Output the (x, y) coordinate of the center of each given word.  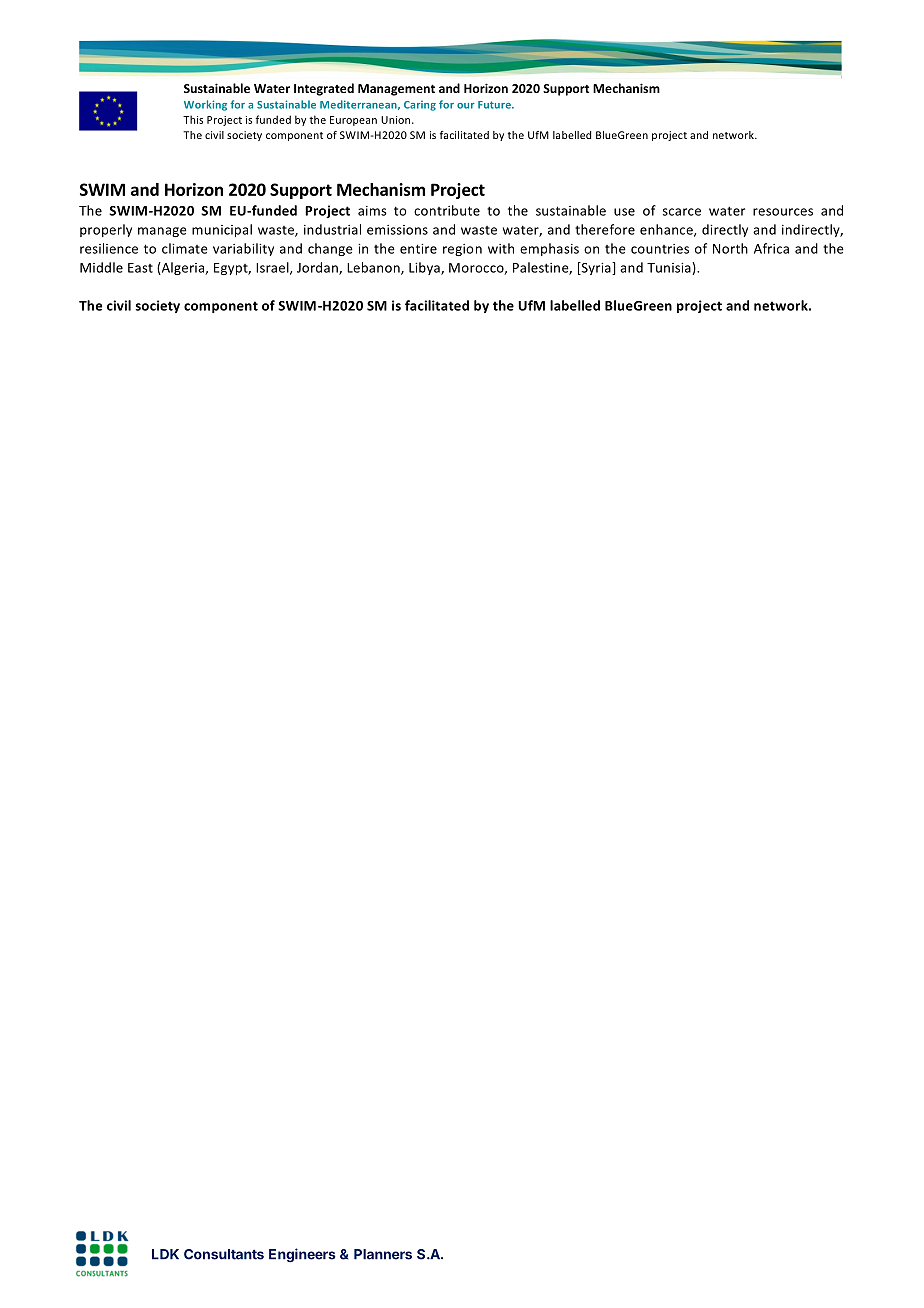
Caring (420, 106)
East (140, 268)
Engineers (302, 1255)
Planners (383, 1254)
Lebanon (374, 268)
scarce (682, 212)
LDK (165, 1254)
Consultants (224, 1254)
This (193, 119)
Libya (425, 268)
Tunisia (670, 268)
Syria (596, 268)
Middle (101, 267)
